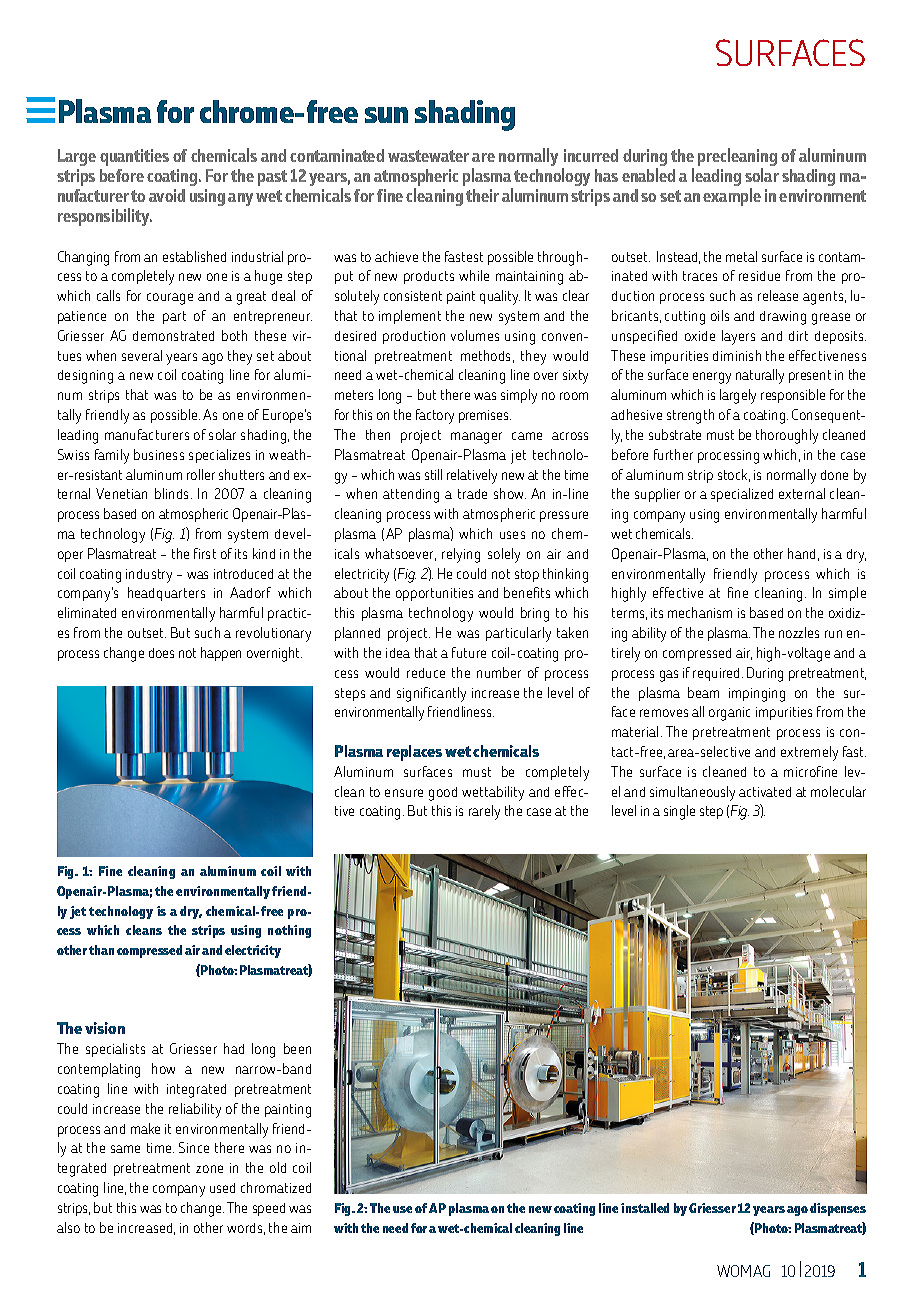 The image size is (924, 1308). What do you see at coordinates (435, 416) in the screenshot?
I see `factory` at bounding box center [435, 416].
